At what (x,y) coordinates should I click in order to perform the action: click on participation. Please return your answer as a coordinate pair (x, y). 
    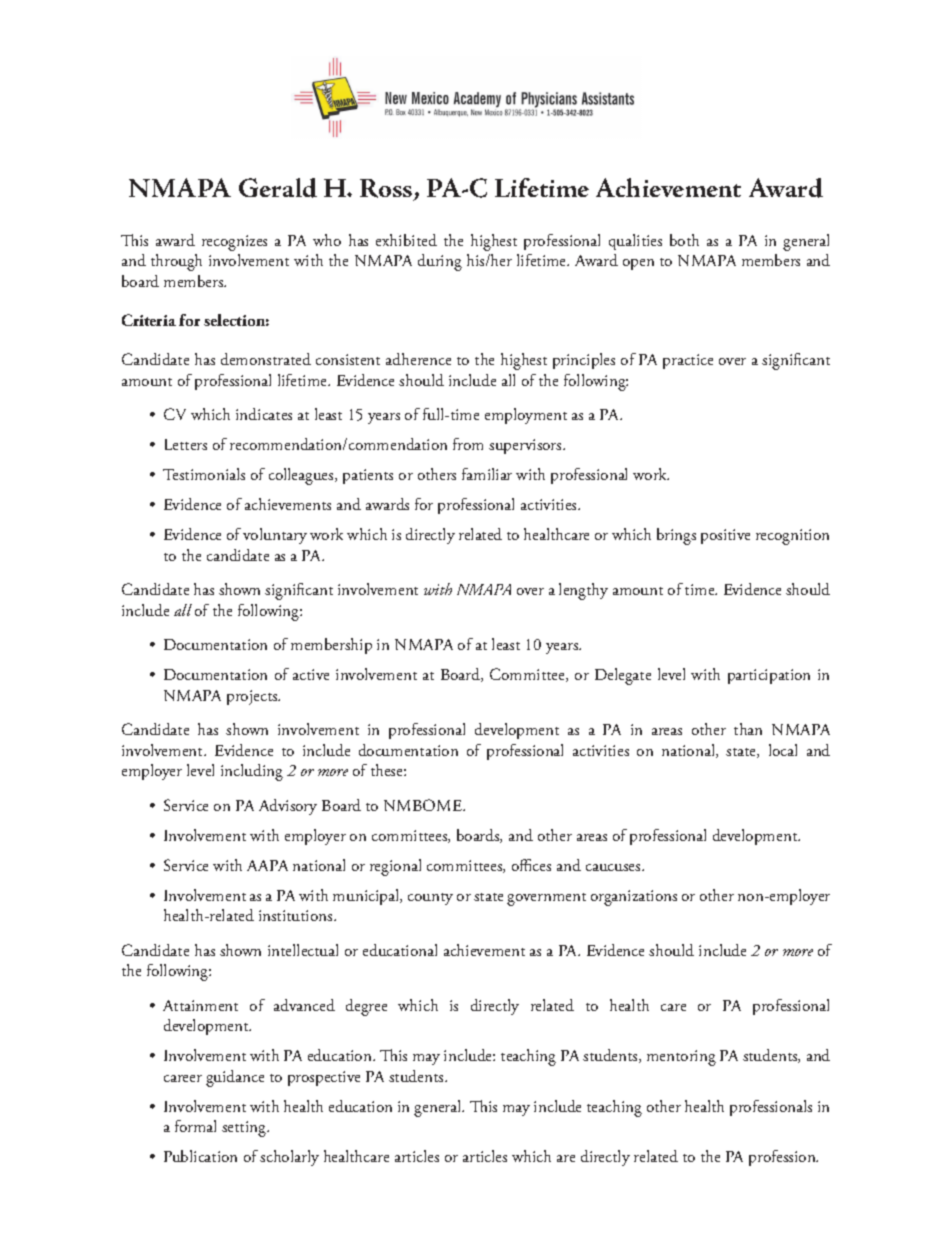
    Looking at the image, I should click on (769, 676).
